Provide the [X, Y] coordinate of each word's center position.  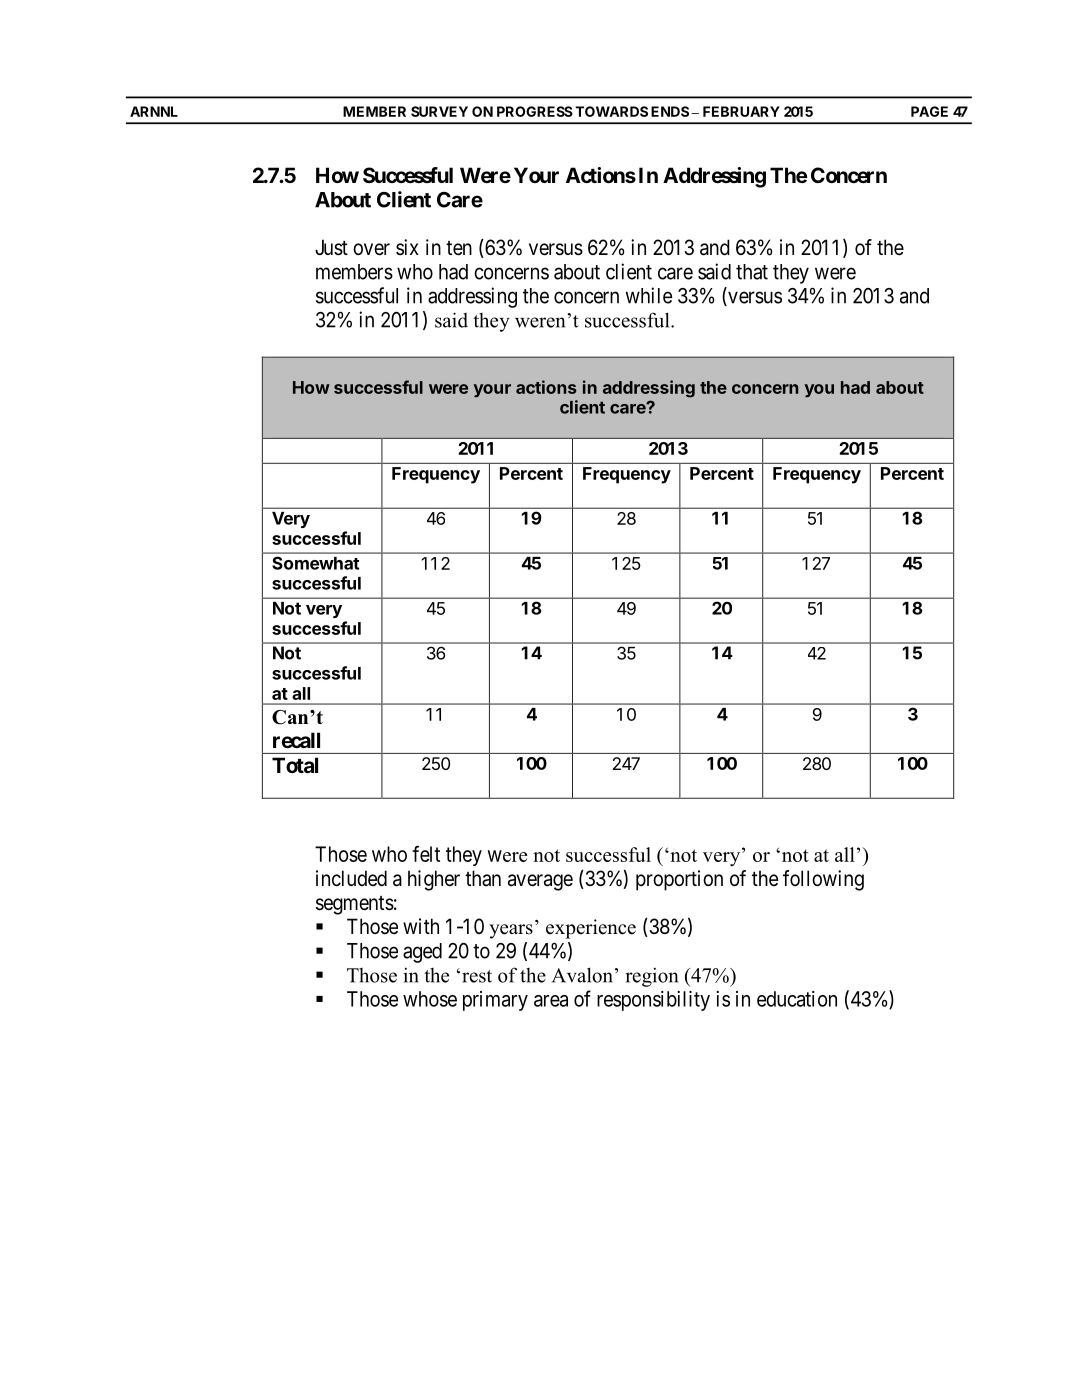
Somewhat [316, 563]
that [752, 272]
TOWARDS [611, 111]
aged [422, 953]
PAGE [929, 111]
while [649, 295]
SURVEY [439, 111]
